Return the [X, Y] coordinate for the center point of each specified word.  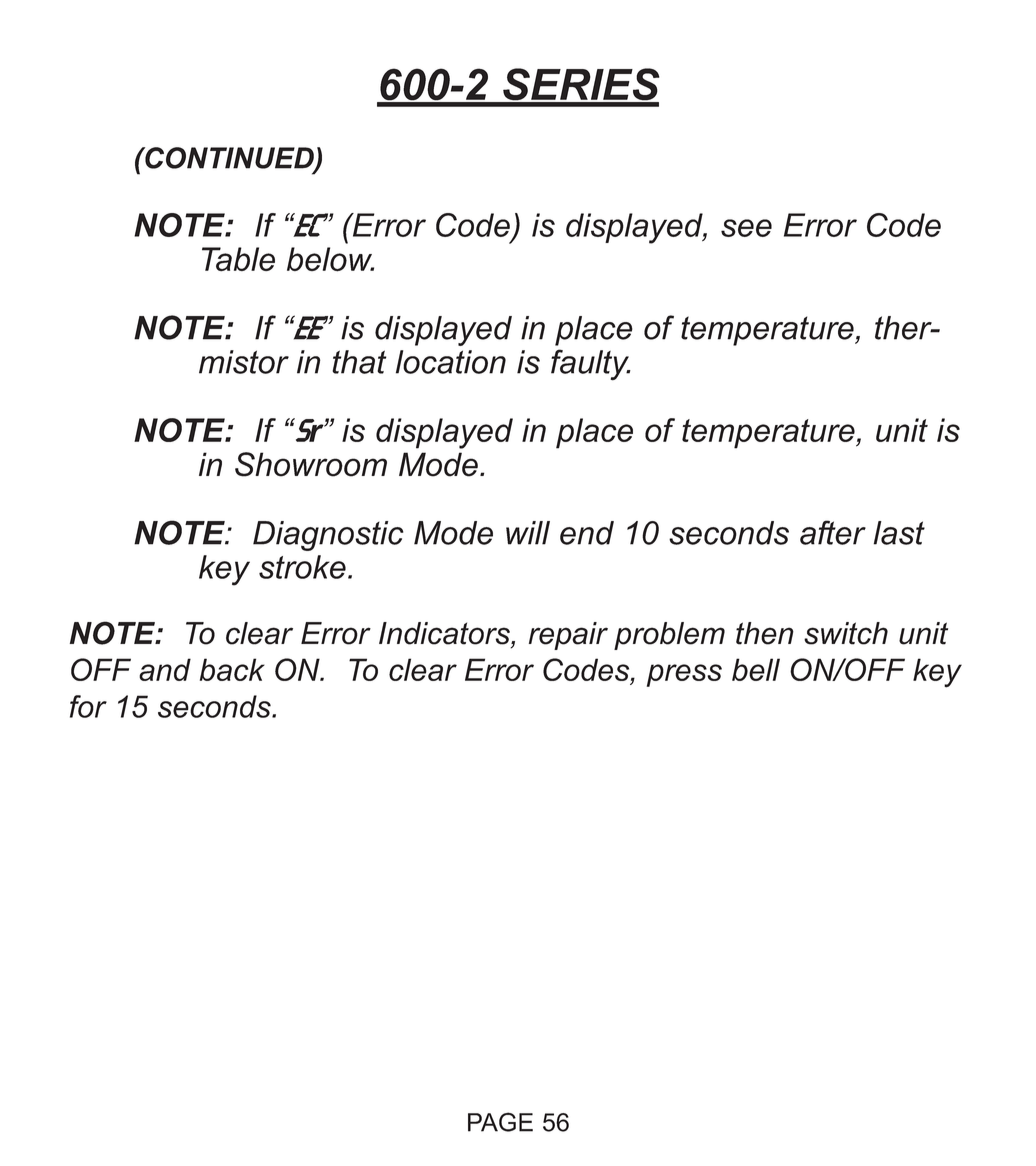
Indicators [445, 633]
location [451, 362]
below [330, 259]
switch [846, 633]
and [165, 669]
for [88, 706]
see [746, 228]
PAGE [500, 1122]
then [765, 633]
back [232, 669]
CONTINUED [229, 159]
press [684, 675]
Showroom [311, 464]
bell [756, 669]
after [833, 532]
